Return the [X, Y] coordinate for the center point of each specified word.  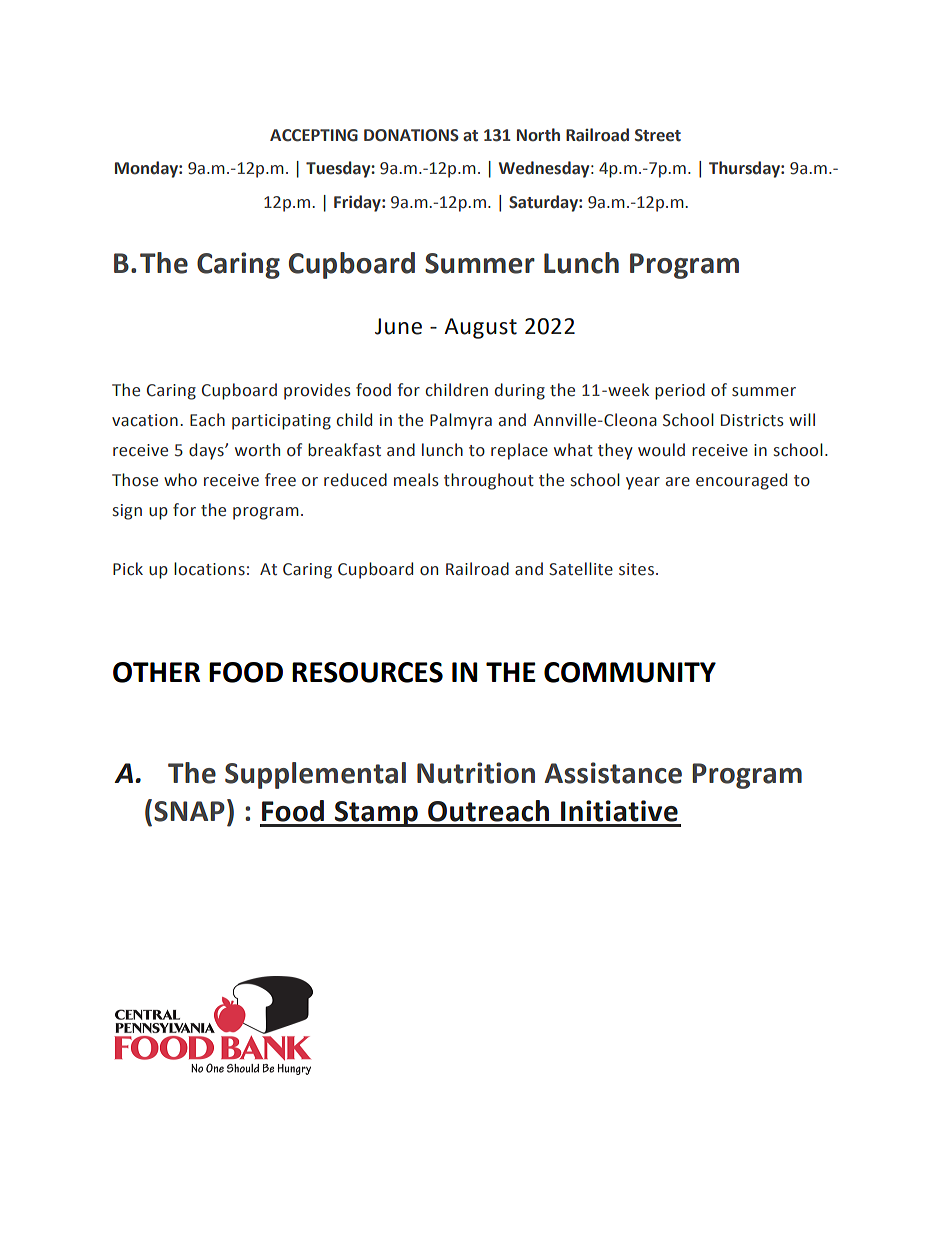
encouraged [741, 481]
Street [658, 135]
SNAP [189, 811]
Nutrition [476, 773]
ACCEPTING [314, 135]
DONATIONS [411, 135]
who [180, 480]
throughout [489, 481]
